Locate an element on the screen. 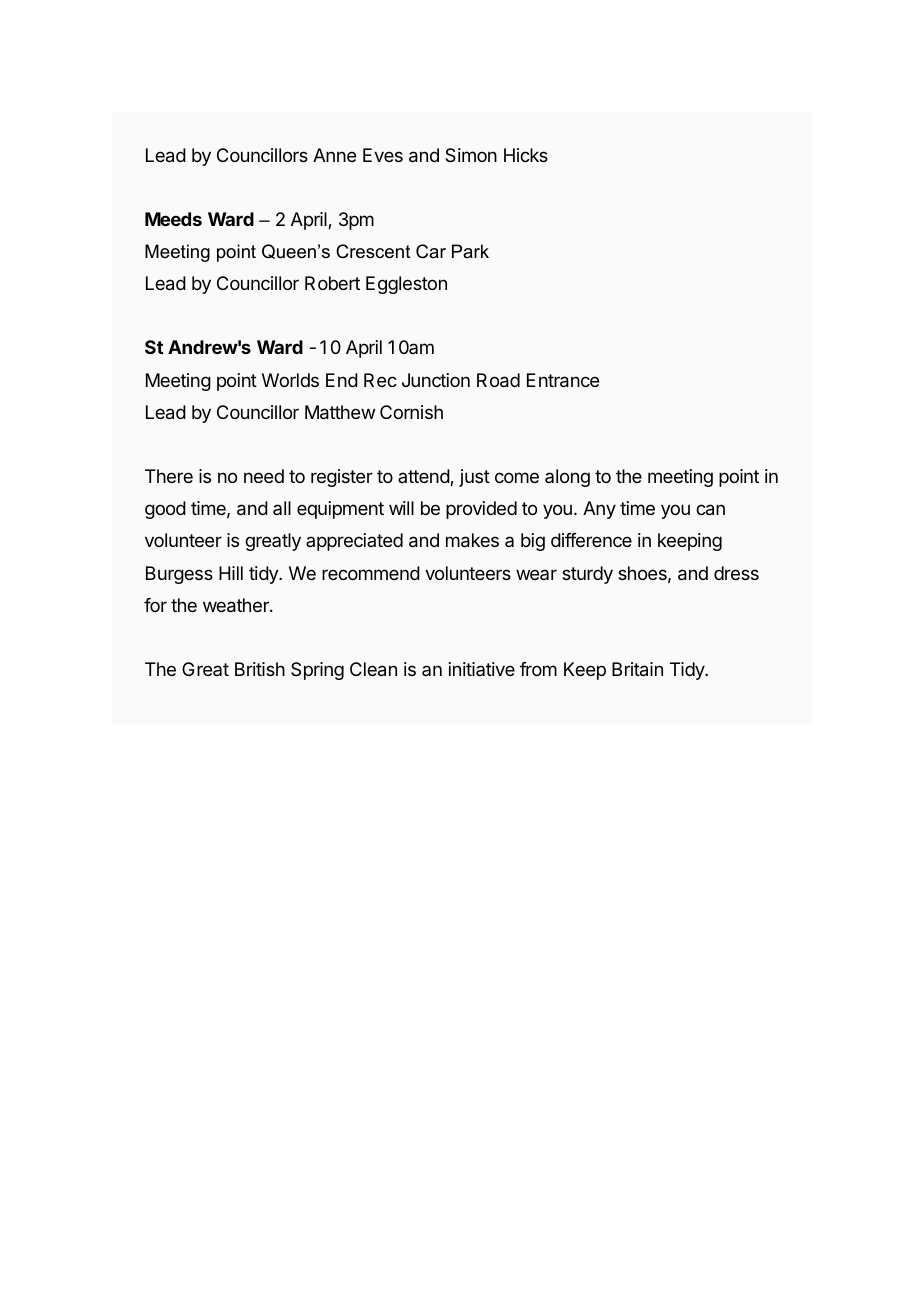 The width and height of the screenshot is (924, 1308). Junction is located at coordinates (436, 380).
